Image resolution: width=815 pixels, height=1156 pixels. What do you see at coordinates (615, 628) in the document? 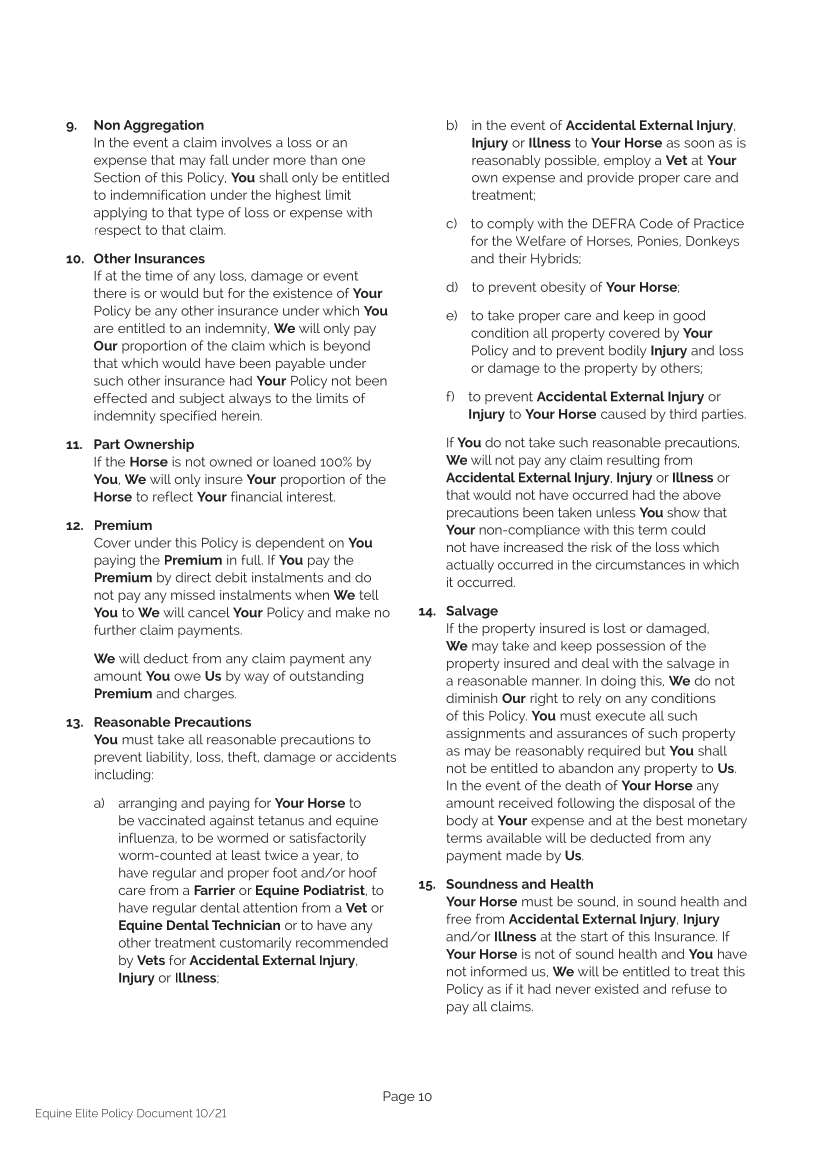
I see `lost` at bounding box center [615, 628].
